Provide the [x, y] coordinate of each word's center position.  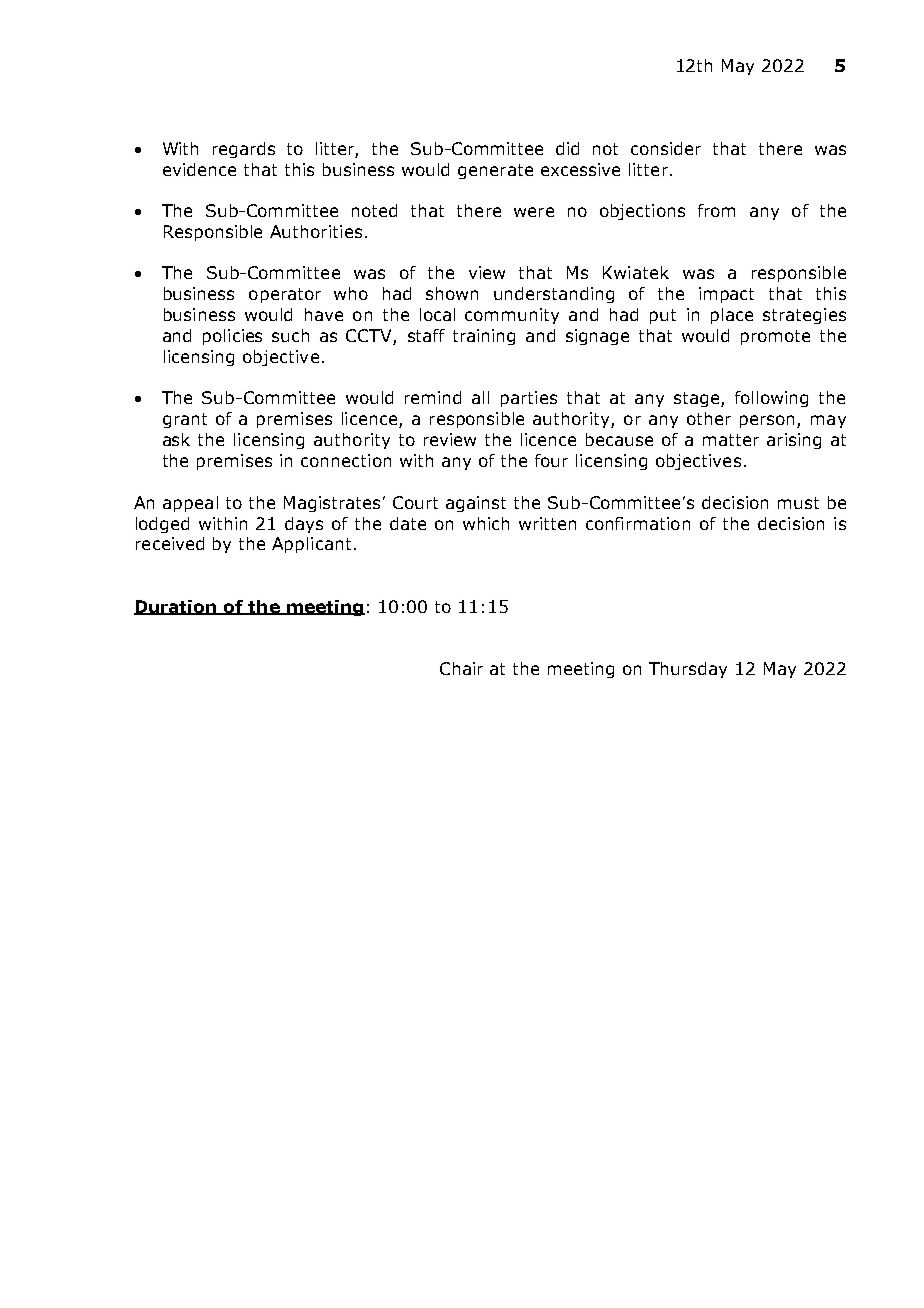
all [480, 397]
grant [185, 420]
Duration [176, 607]
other [709, 418]
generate [495, 171]
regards [244, 150]
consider [666, 148]
